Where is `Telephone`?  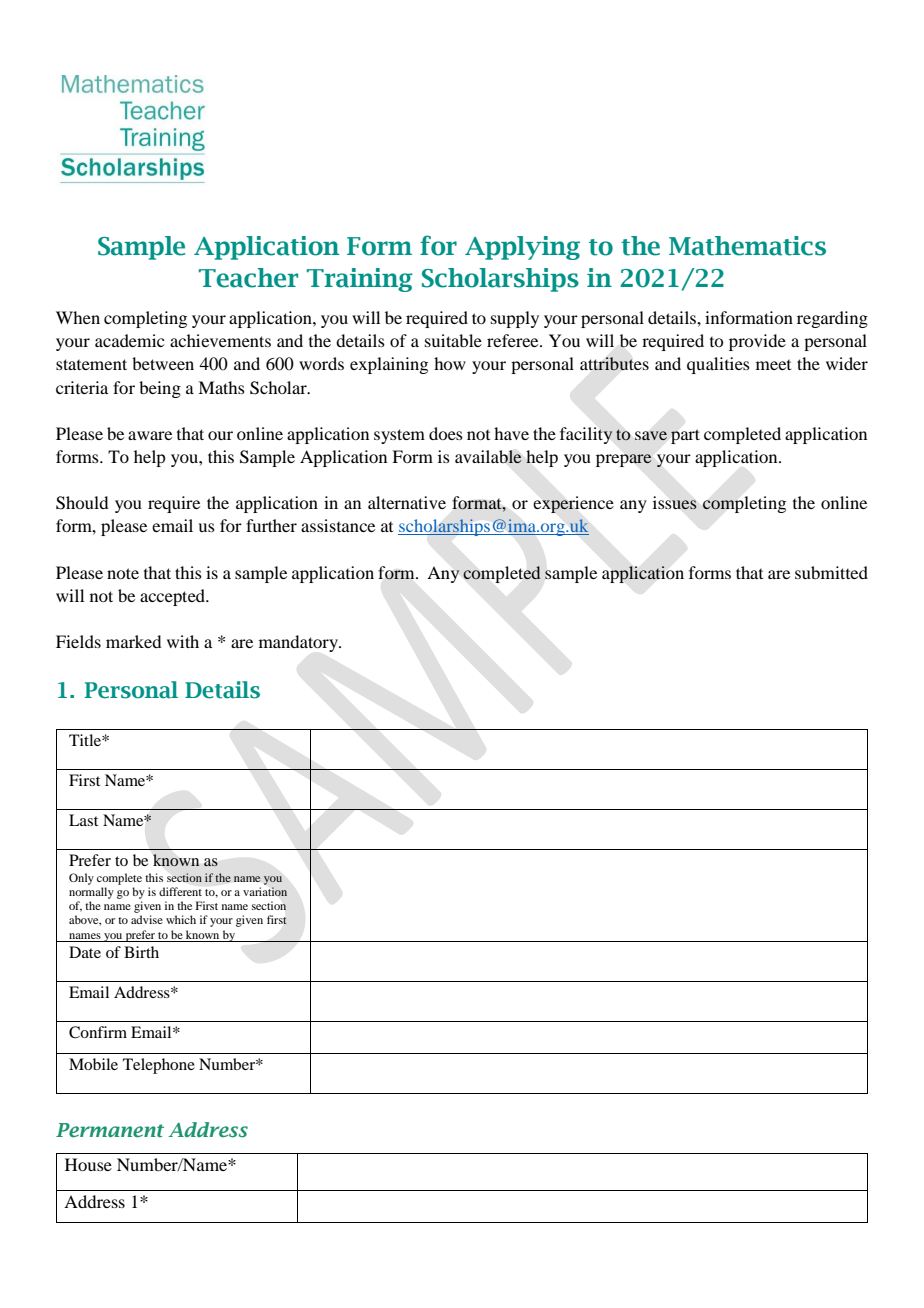 Telephone is located at coordinates (159, 1066).
